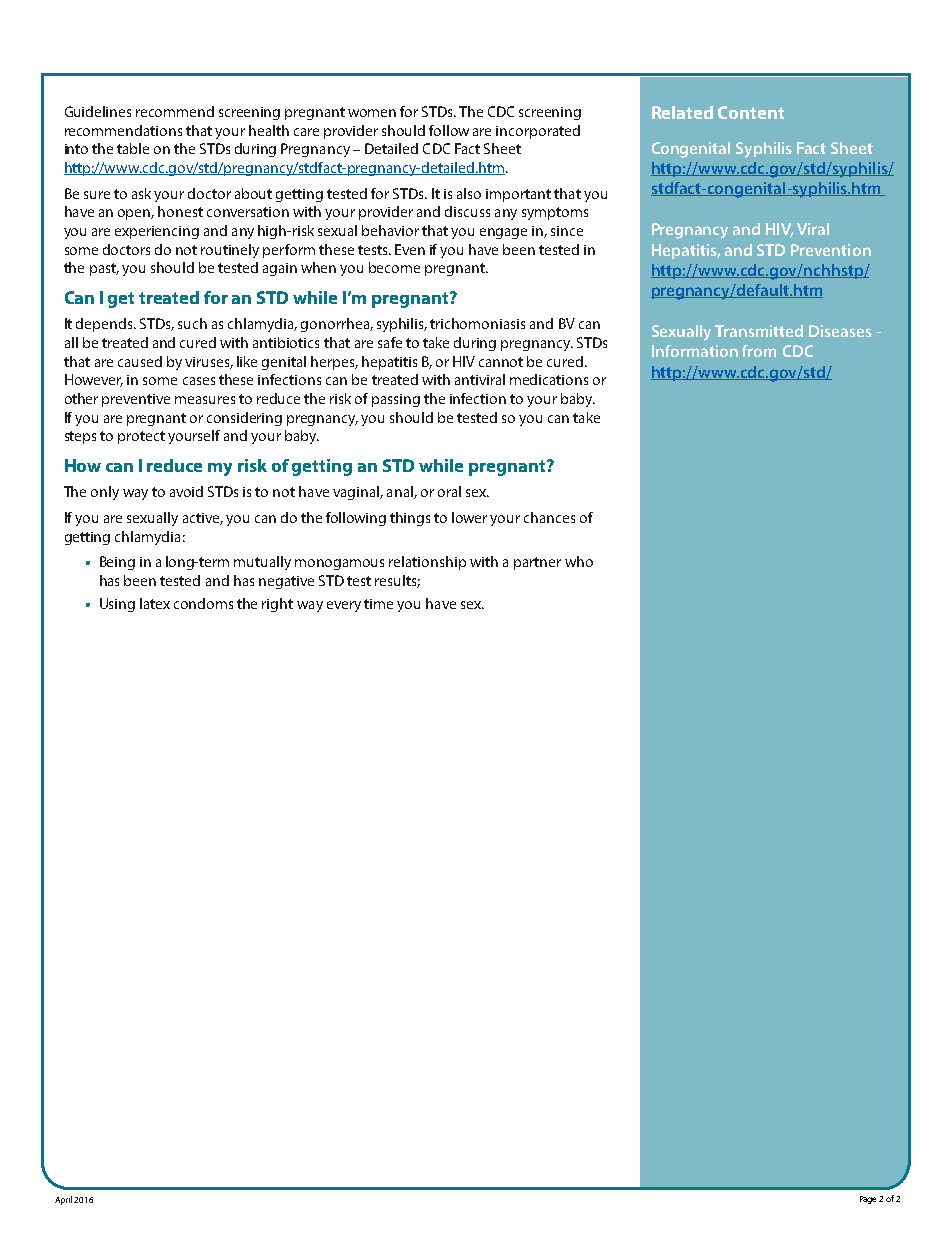 The height and width of the page is (1233, 952). What do you see at coordinates (759, 351) in the page?
I see `from` at bounding box center [759, 351].
